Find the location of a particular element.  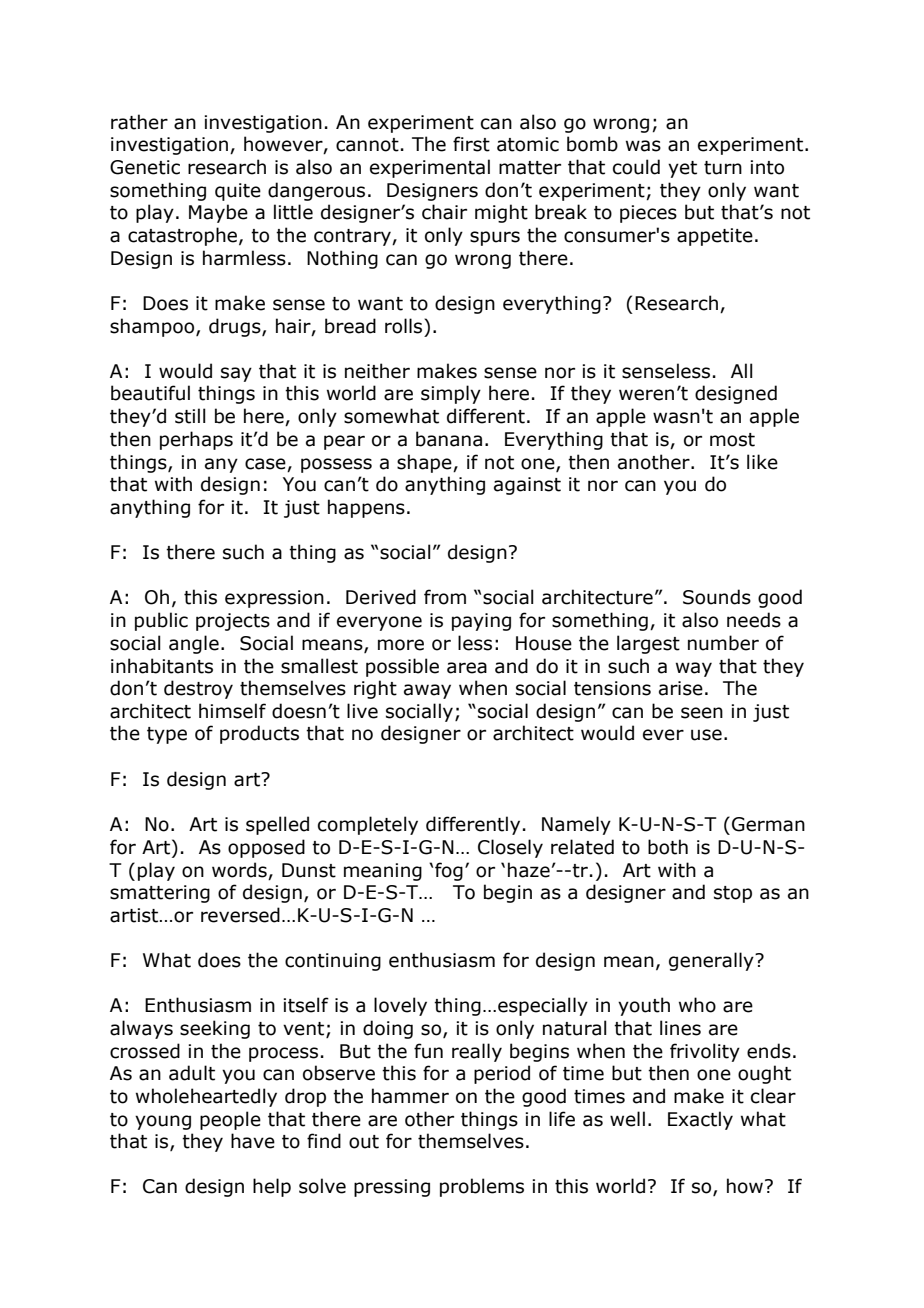

number is located at coordinates (723, 643).
